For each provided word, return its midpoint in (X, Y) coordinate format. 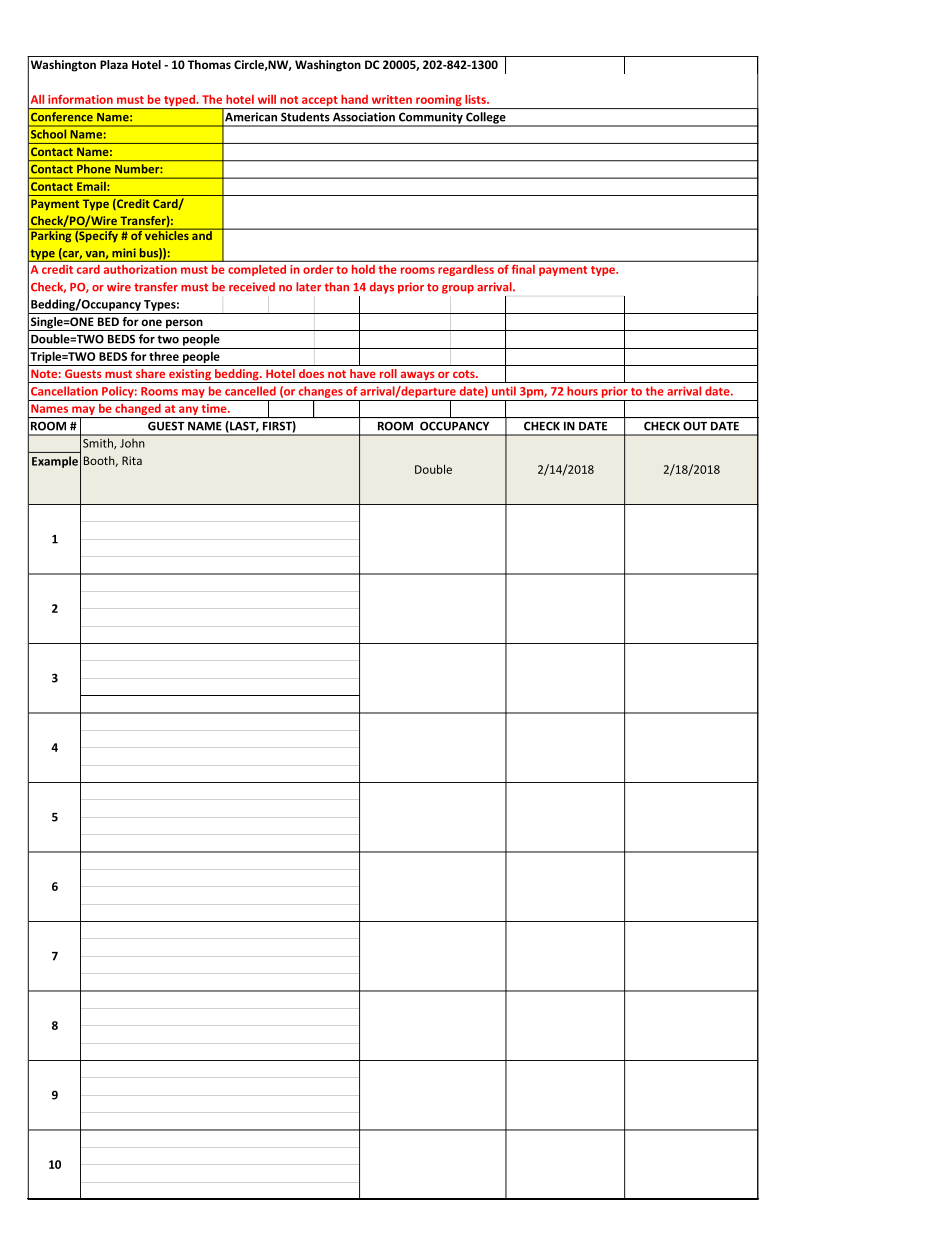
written (392, 99)
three (164, 356)
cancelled (250, 391)
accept (320, 102)
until (504, 391)
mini (124, 252)
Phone (94, 168)
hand (354, 99)
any (189, 412)
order (318, 269)
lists (476, 99)
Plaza (114, 64)
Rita (132, 460)
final (523, 269)
